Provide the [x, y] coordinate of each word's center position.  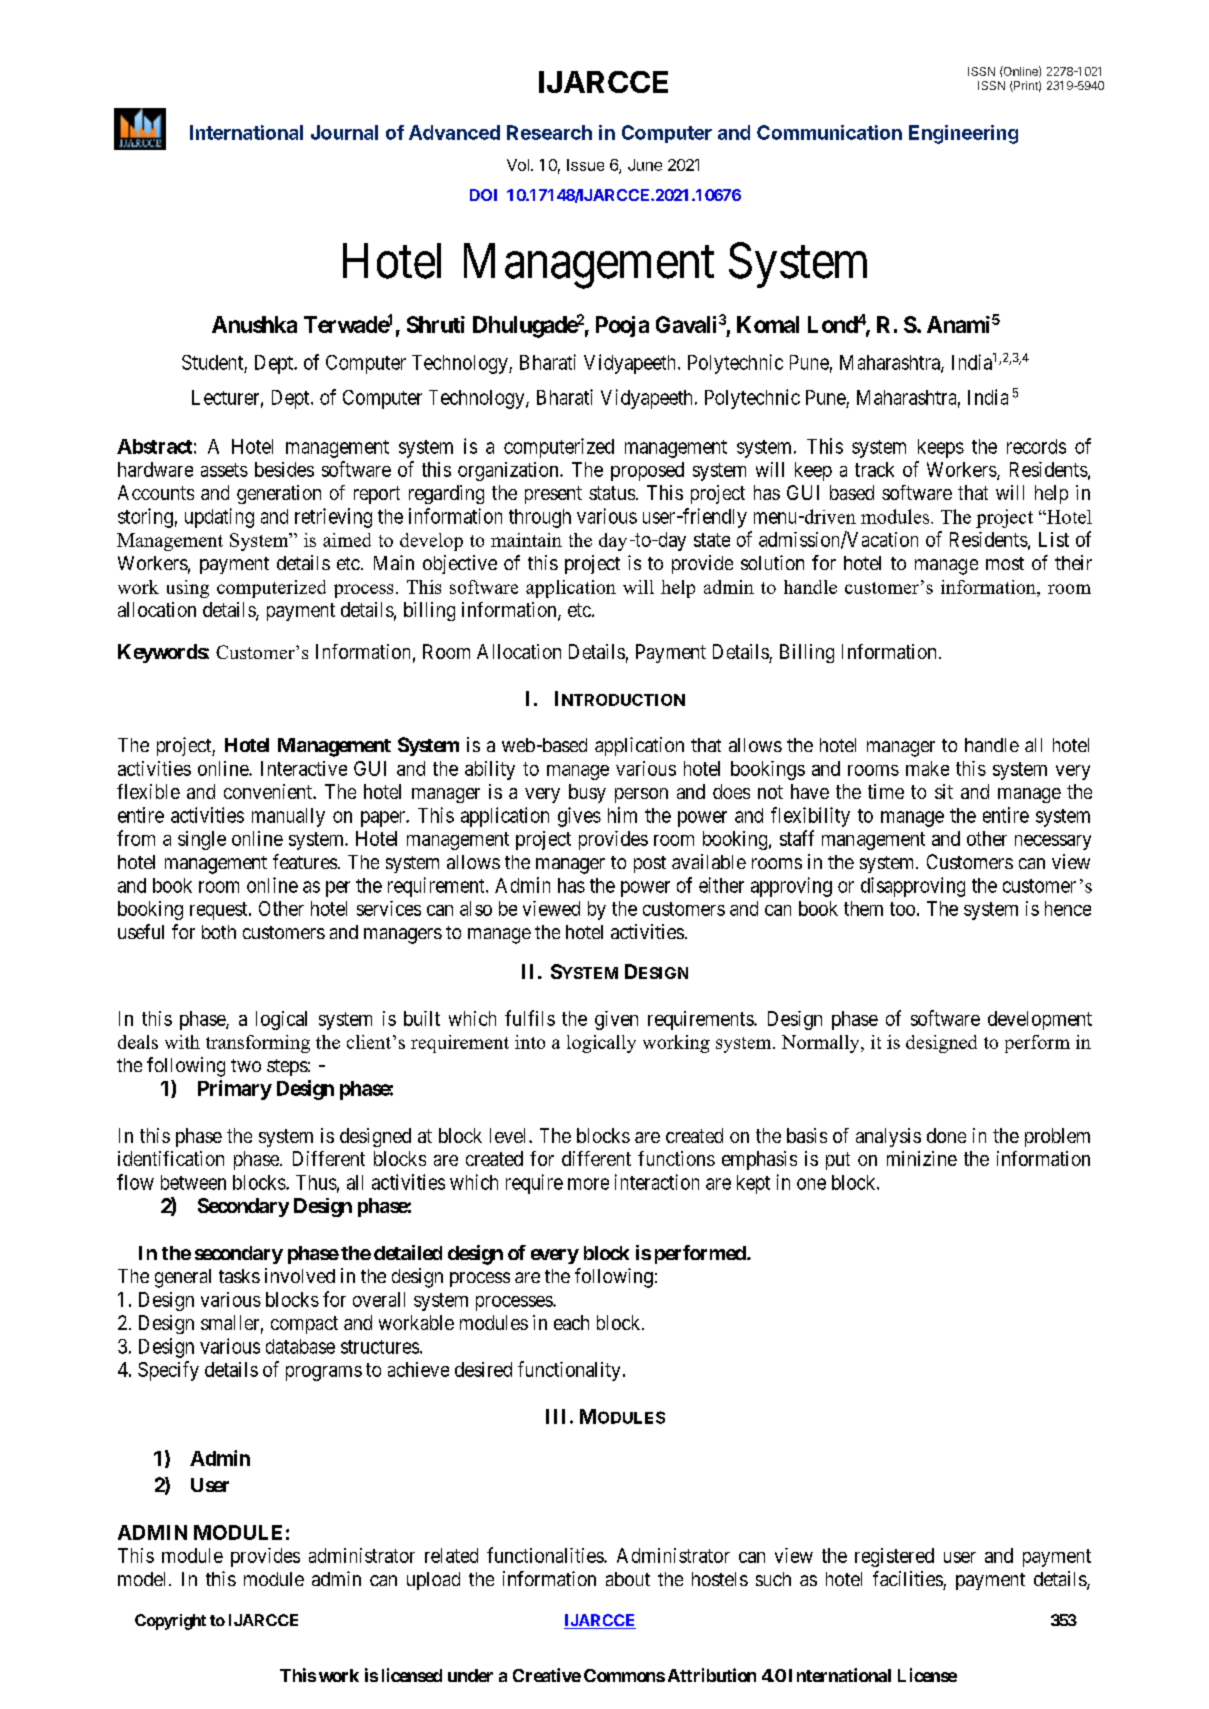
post [650, 864]
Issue [585, 165]
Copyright [170, 1622]
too [902, 909]
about [628, 1579]
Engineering [963, 134]
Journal [344, 132]
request [220, 911]
